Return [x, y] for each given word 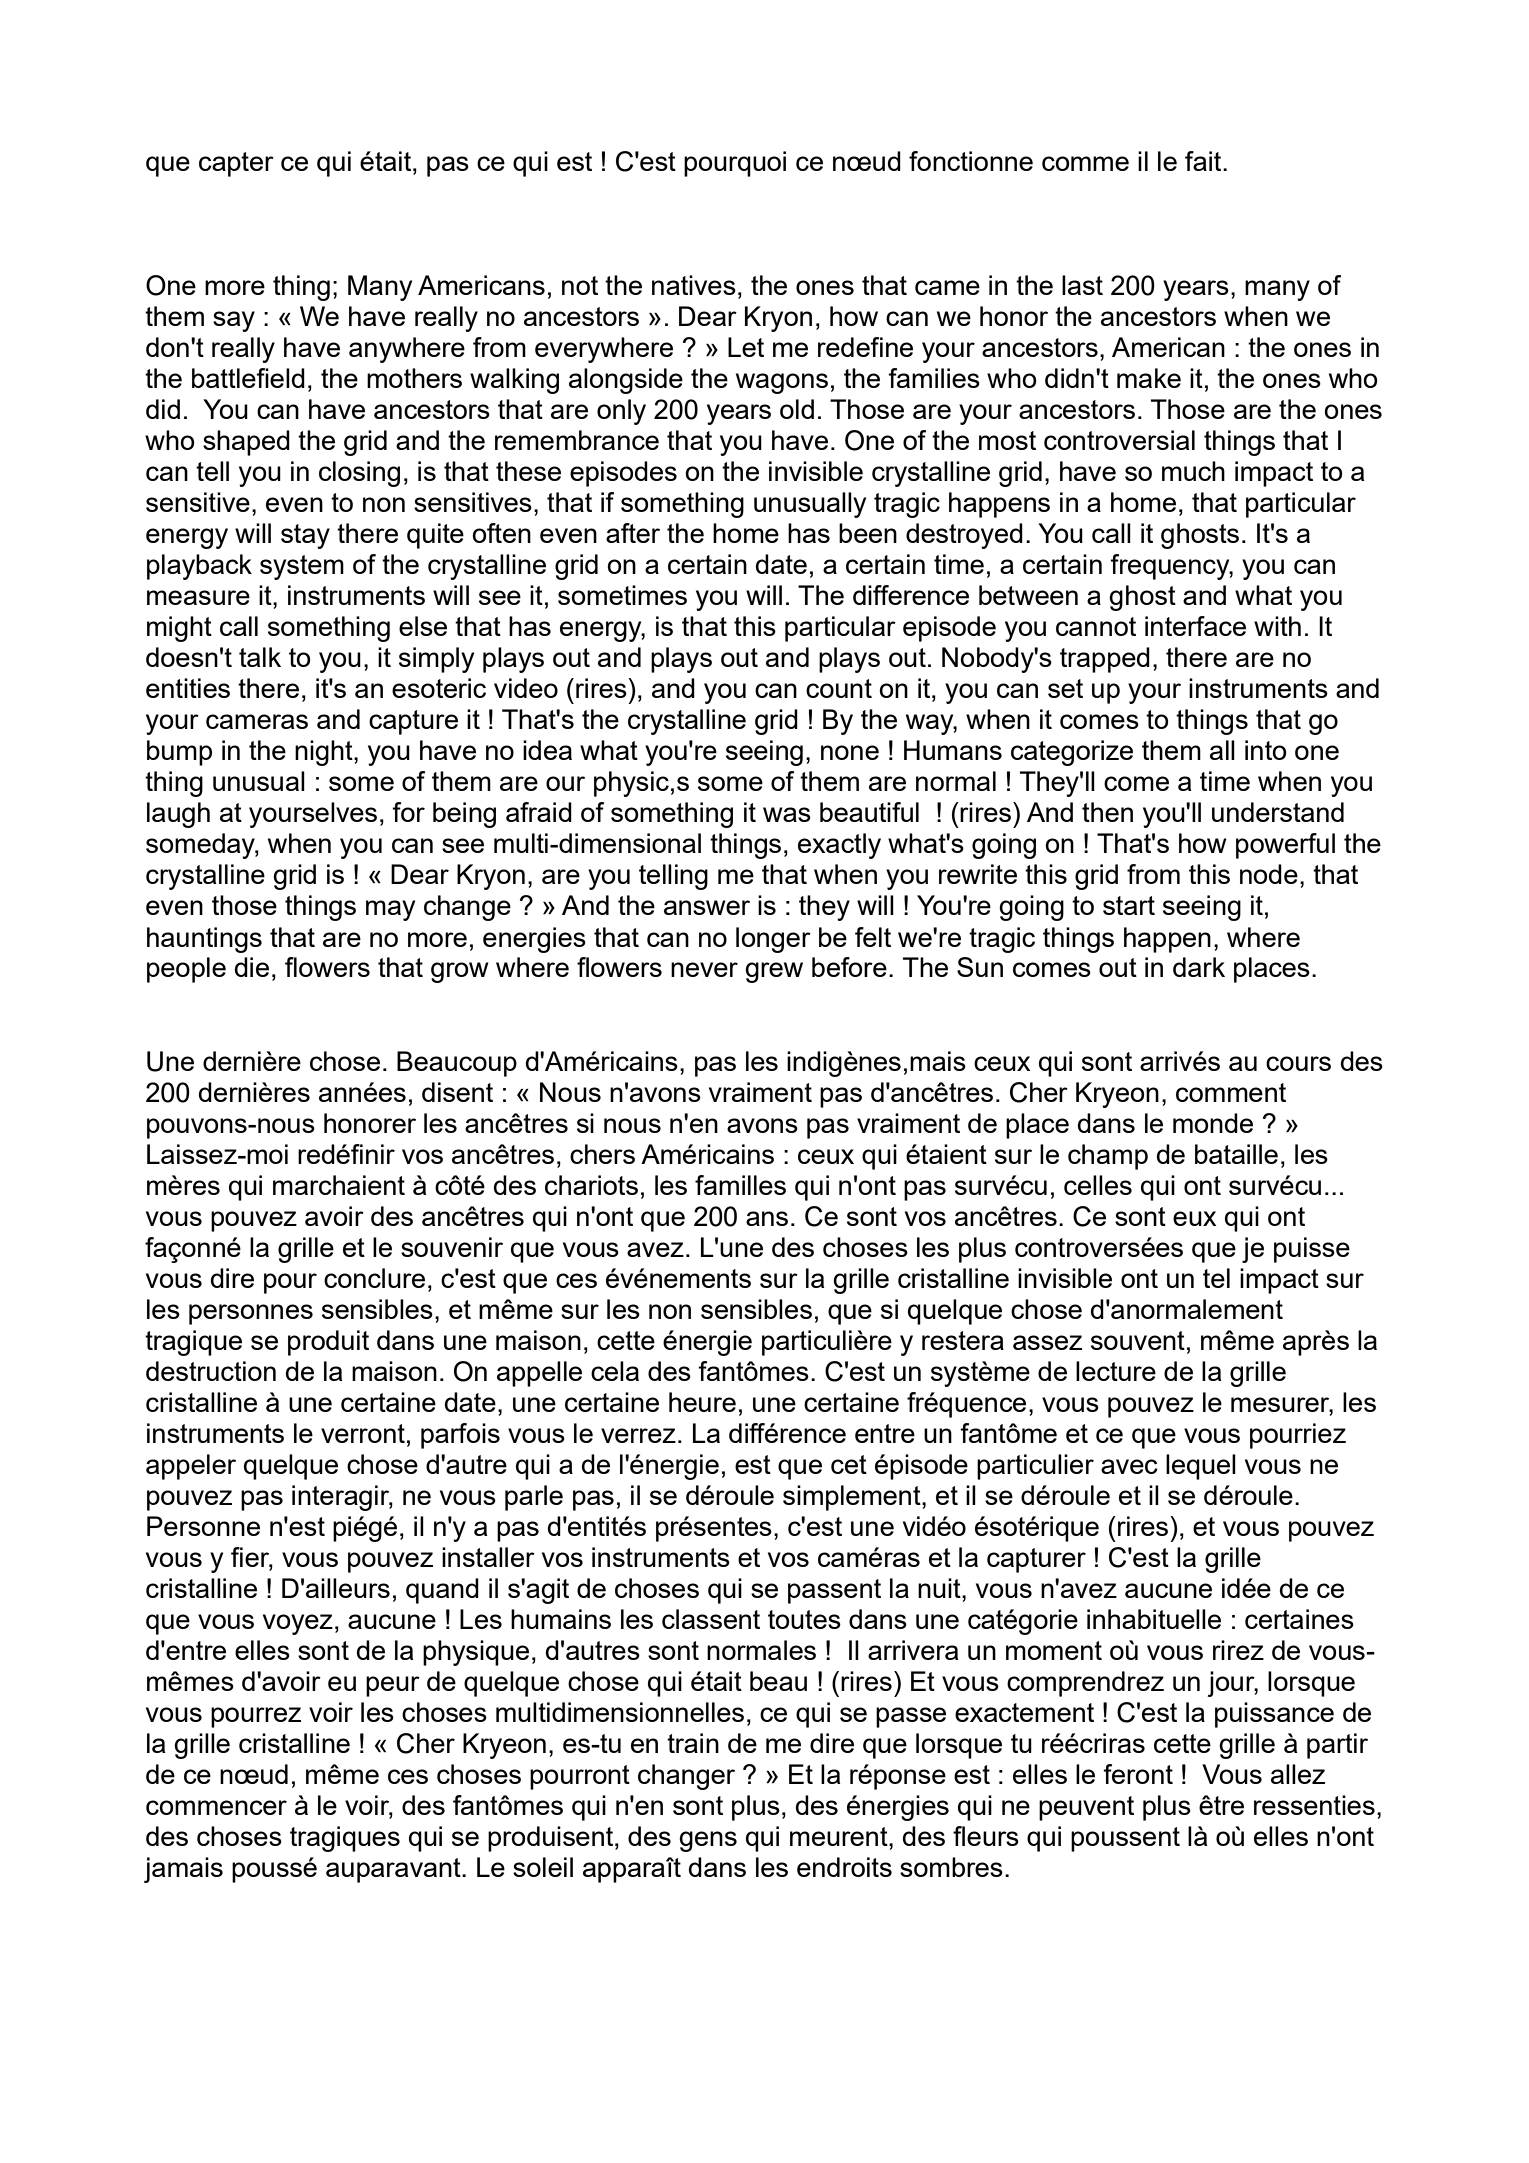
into [1266, 750]
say [234, 321]
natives [694, 285]
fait [1204, 161]
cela [615, 1371]
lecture [1116, 1371]
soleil [543, 1867]
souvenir [452, 1247]
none [850, 752]
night [325, 753]
